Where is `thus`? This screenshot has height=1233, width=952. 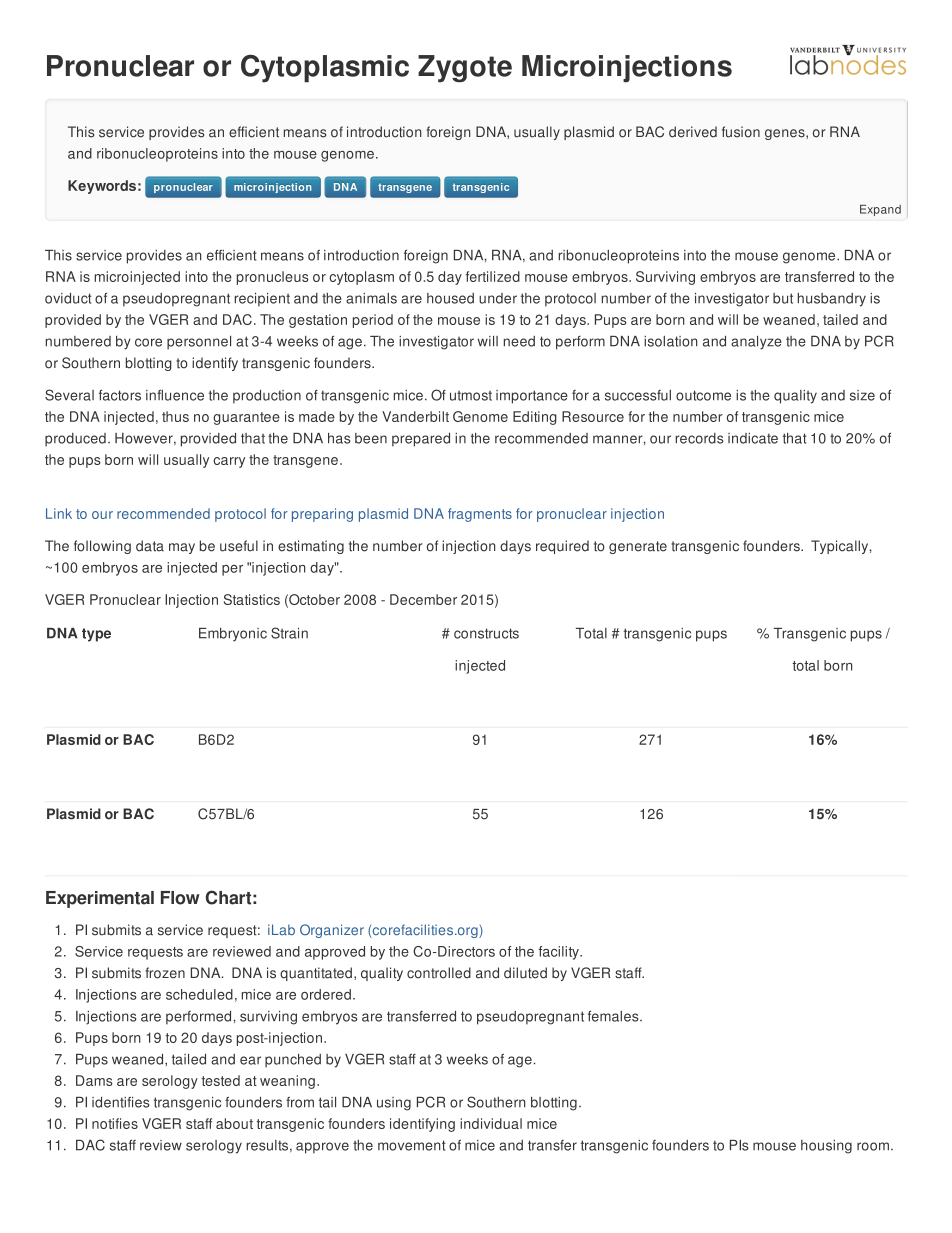 thus is located at coordinates (175, 416).
